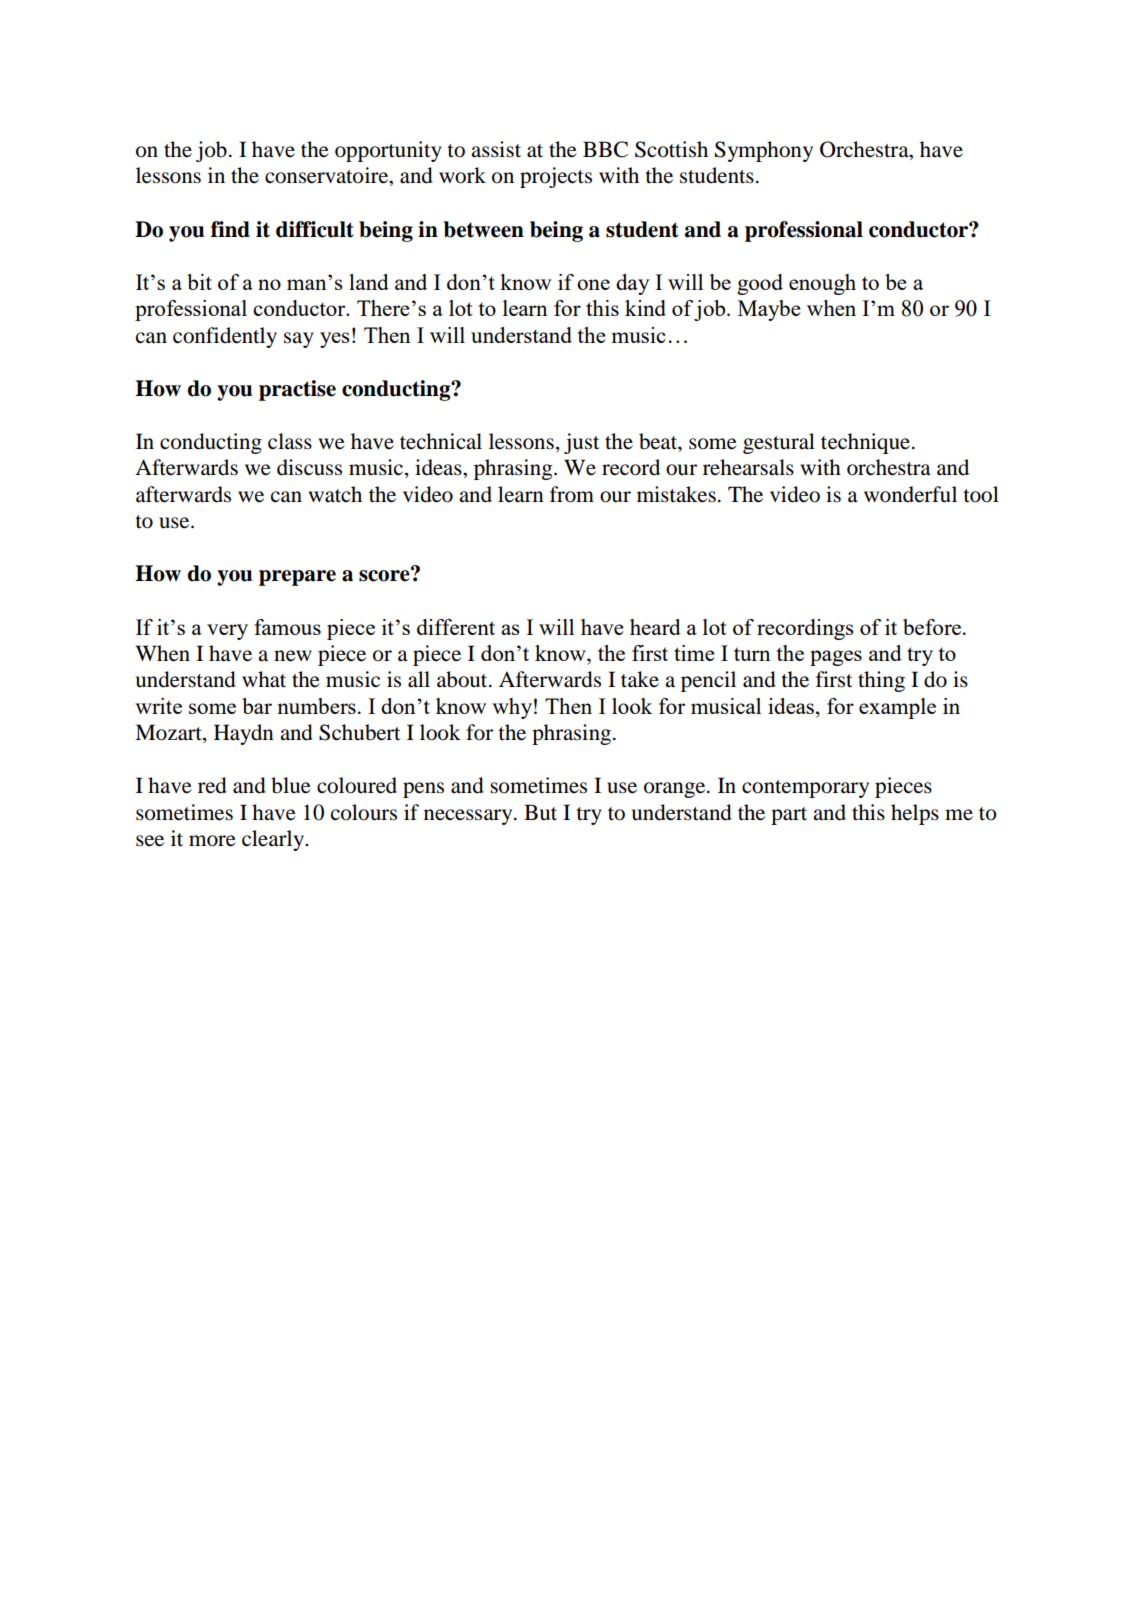 The height and width of the screenshot is (1611, 1139). I want to click on Maybe, so click(769, 310).
